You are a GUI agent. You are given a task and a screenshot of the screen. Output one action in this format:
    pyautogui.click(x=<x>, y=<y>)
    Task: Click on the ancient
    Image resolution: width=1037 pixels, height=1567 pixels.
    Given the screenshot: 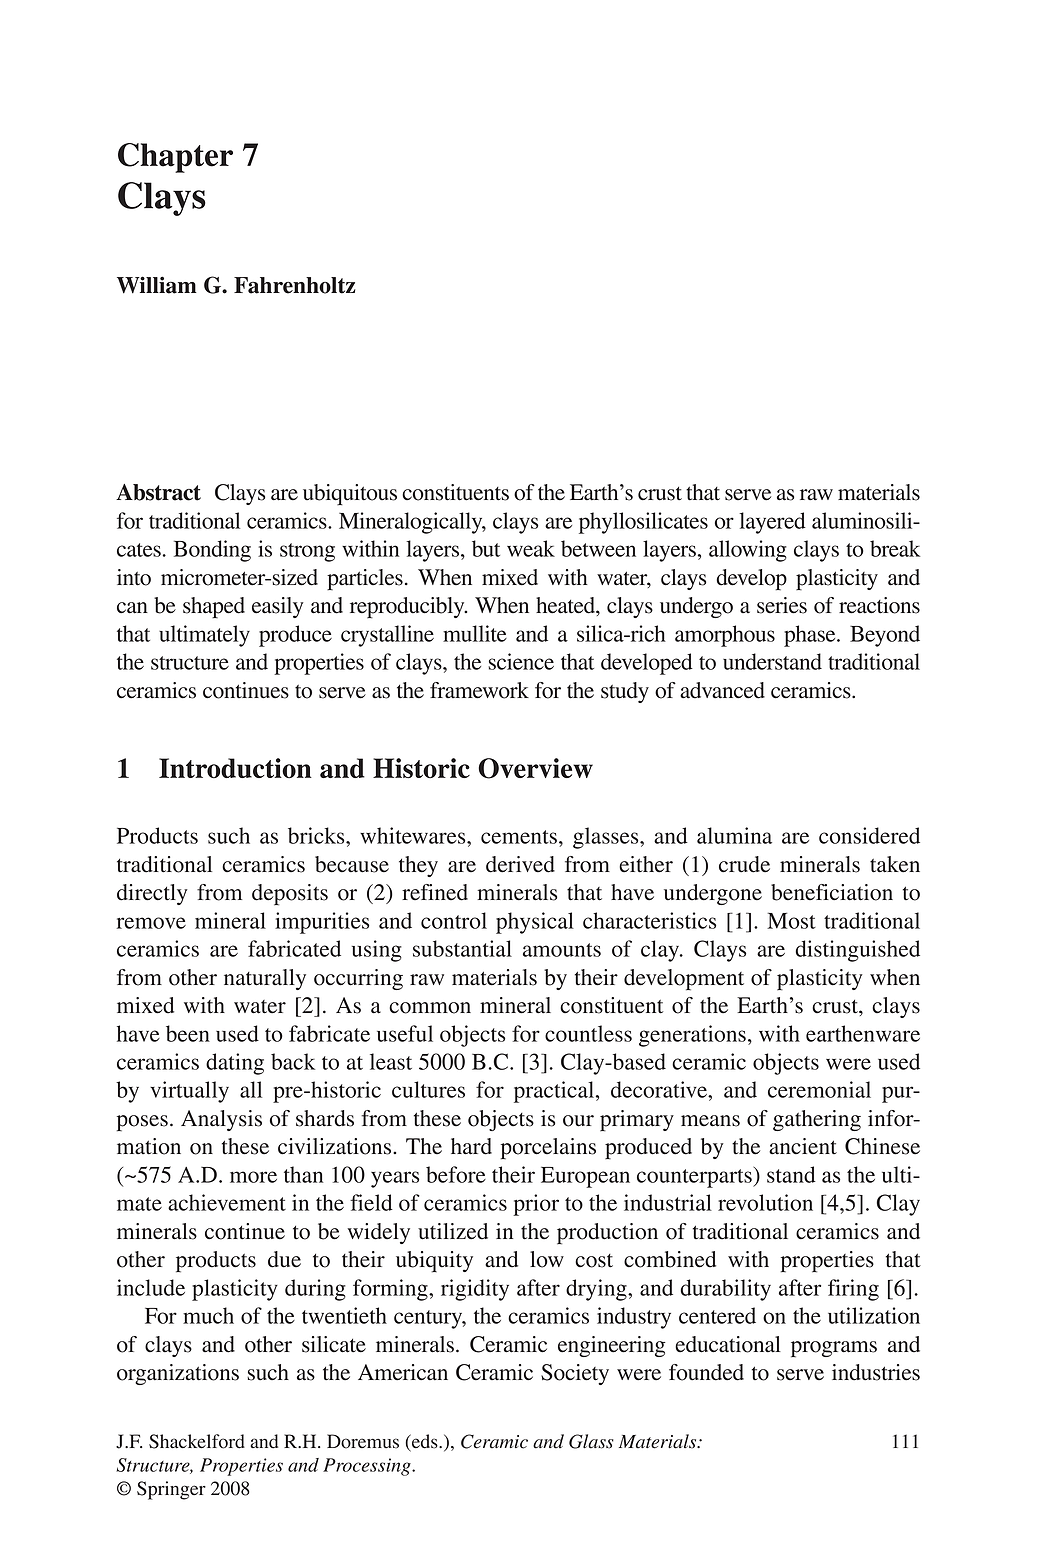 What is the action you would take?
    pyautogui.click(x=803, y=1146)
